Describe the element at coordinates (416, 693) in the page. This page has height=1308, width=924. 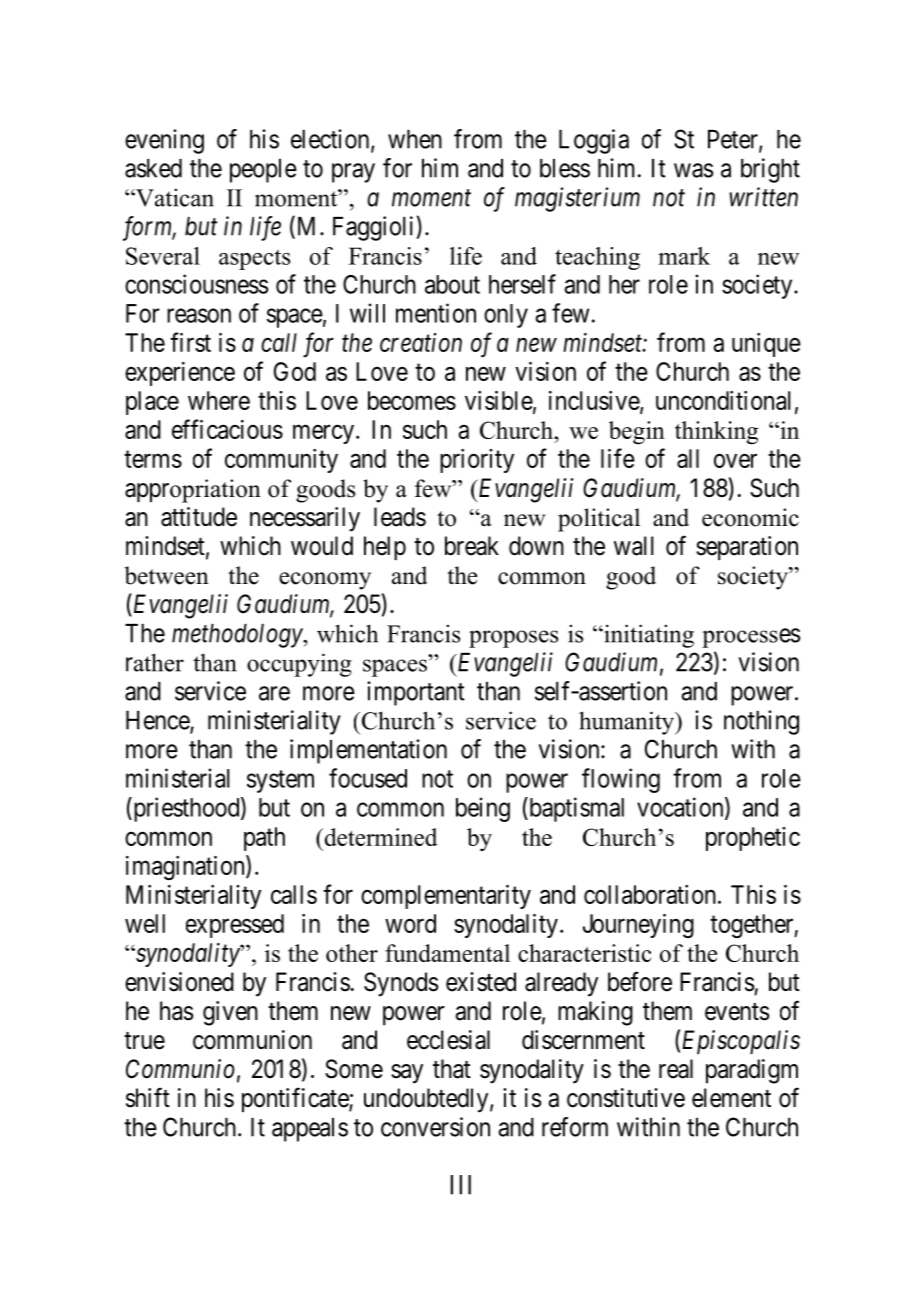
I see `important` at that location.
